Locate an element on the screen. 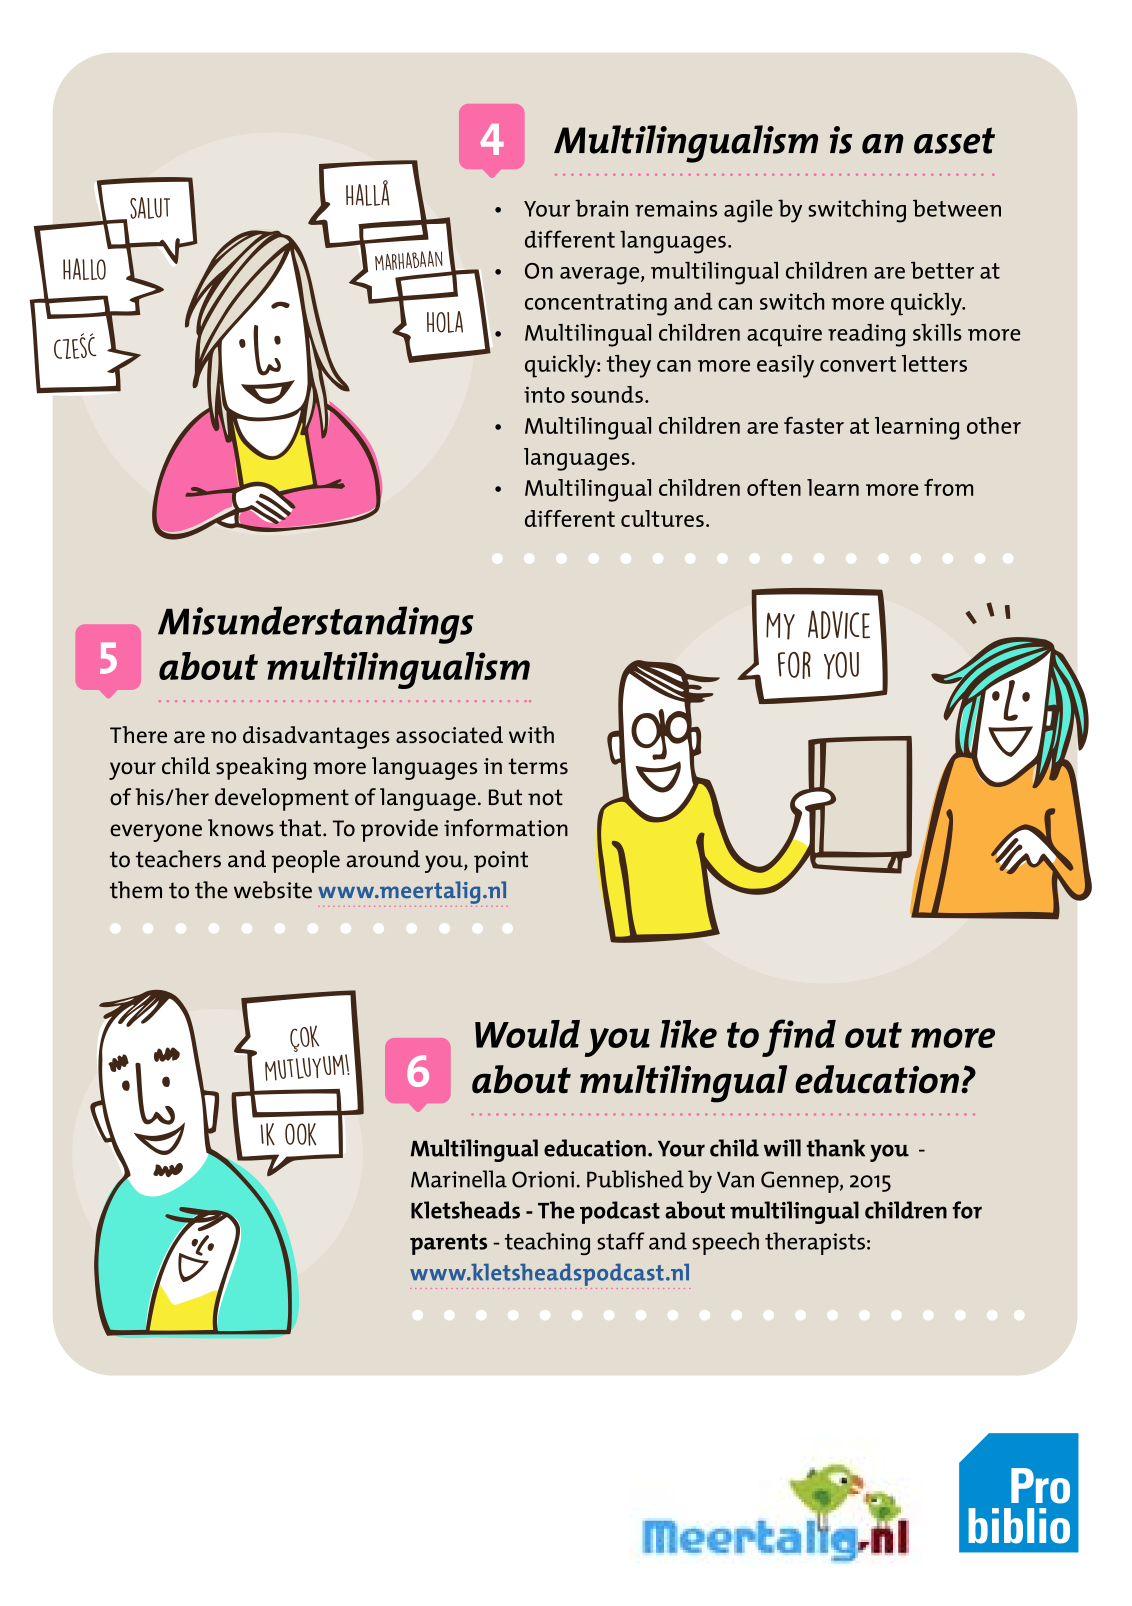 This screenshot has height=1606, width=1132. from is located at coordinates (948, 487).
